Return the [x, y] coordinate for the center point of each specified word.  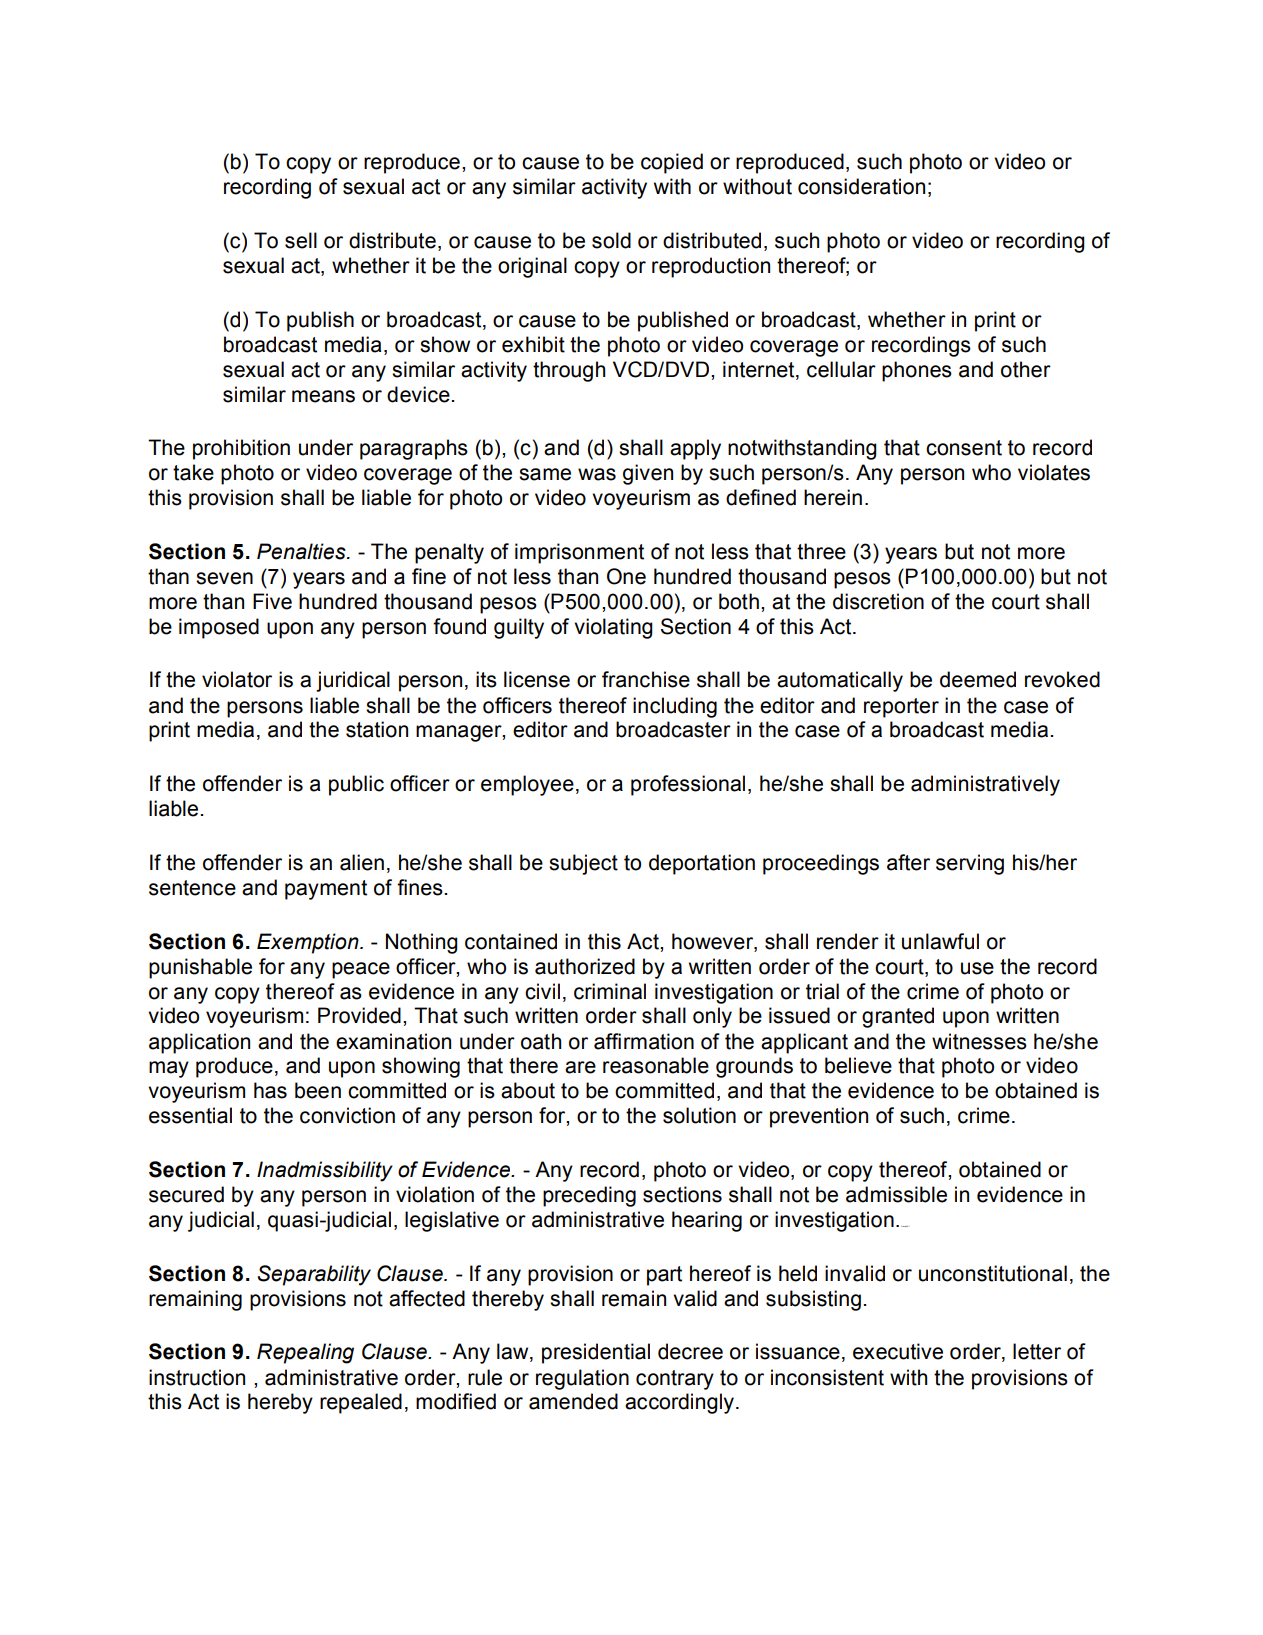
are [580, 1067]
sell [301, 240]
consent [964, 448]
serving [970, 864]
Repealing [305, 1353]
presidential [596, 1353]
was [597, 474]
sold [611, 240]
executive [898, 1351]
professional [688, 785]
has [270, 1090]
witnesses [979, 1041]
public [356, 785]
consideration [861, 186]
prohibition [241, 449]
